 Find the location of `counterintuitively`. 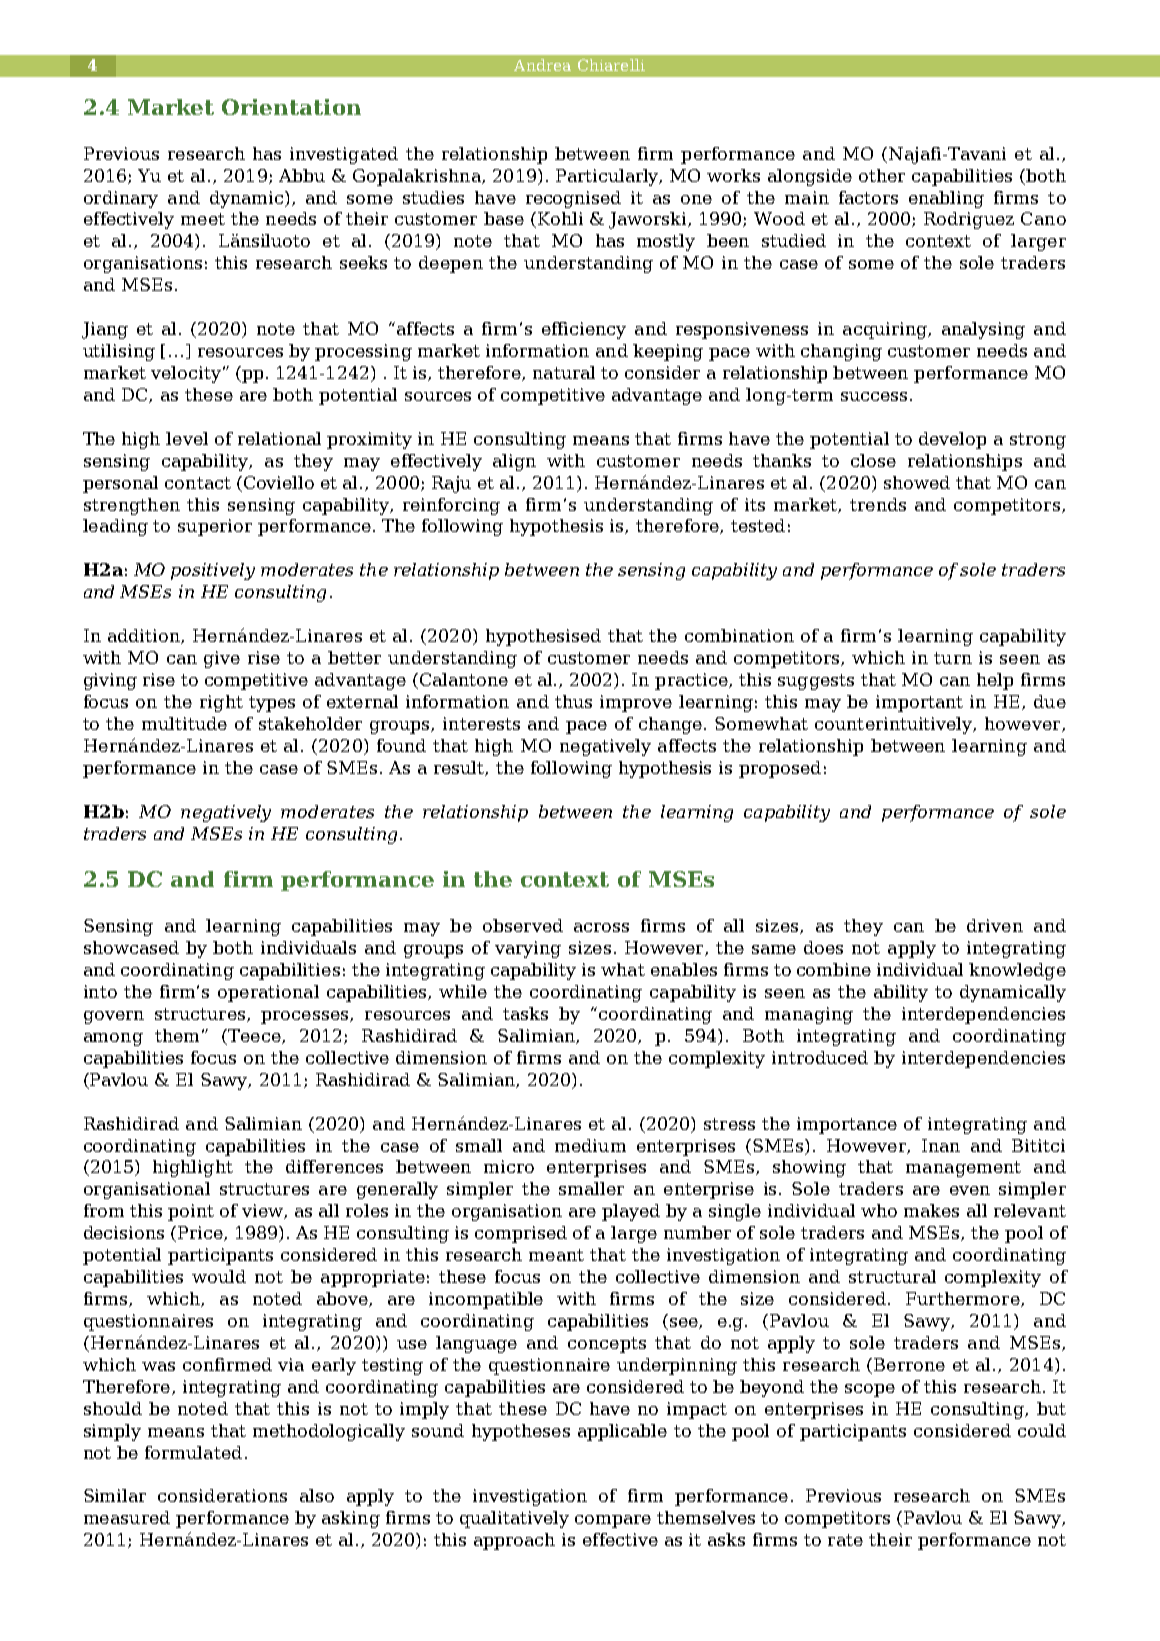

counterintuitively is located at coordinates (895, 725).
